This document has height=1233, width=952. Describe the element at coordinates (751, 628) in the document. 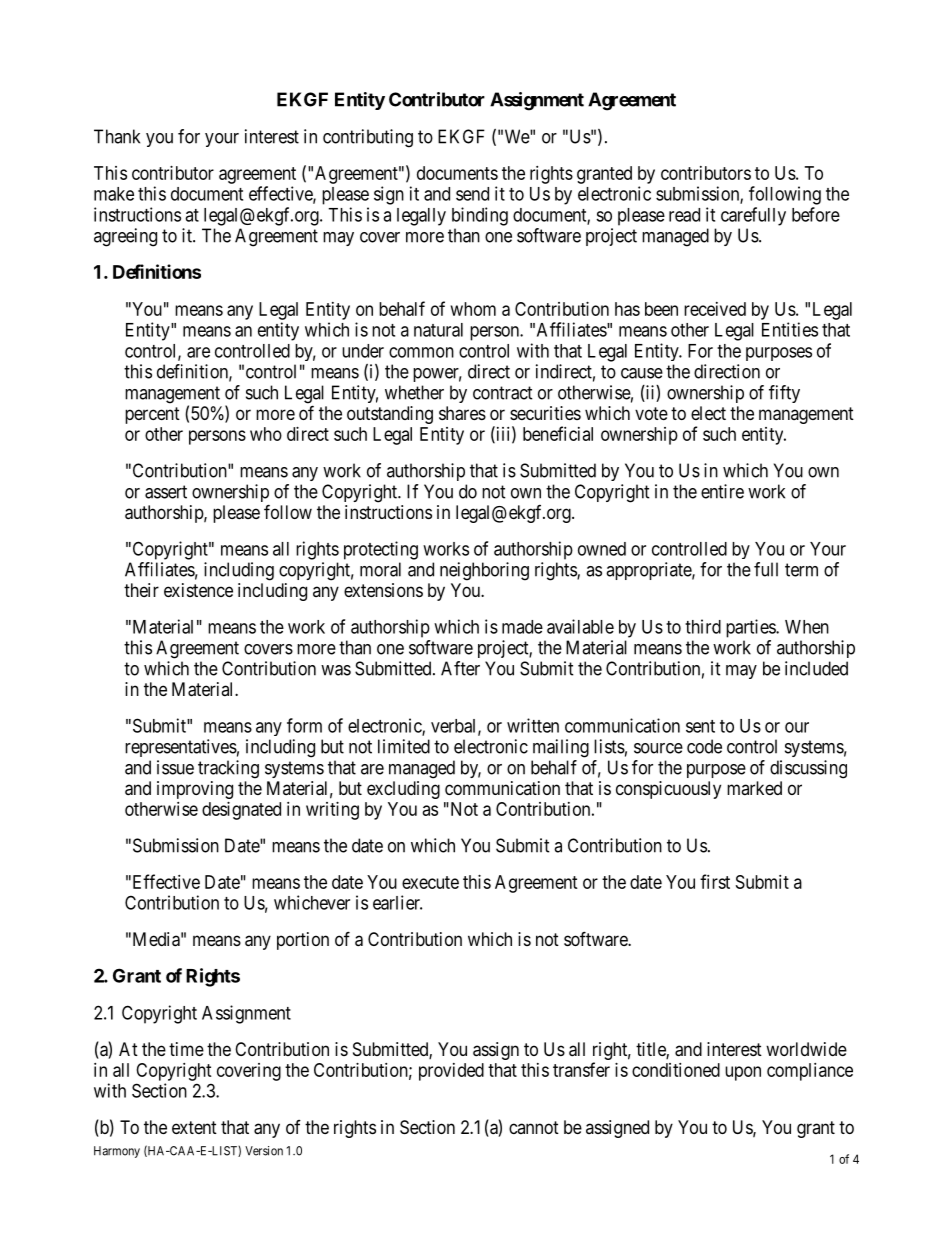

I see `parties` at that location.
